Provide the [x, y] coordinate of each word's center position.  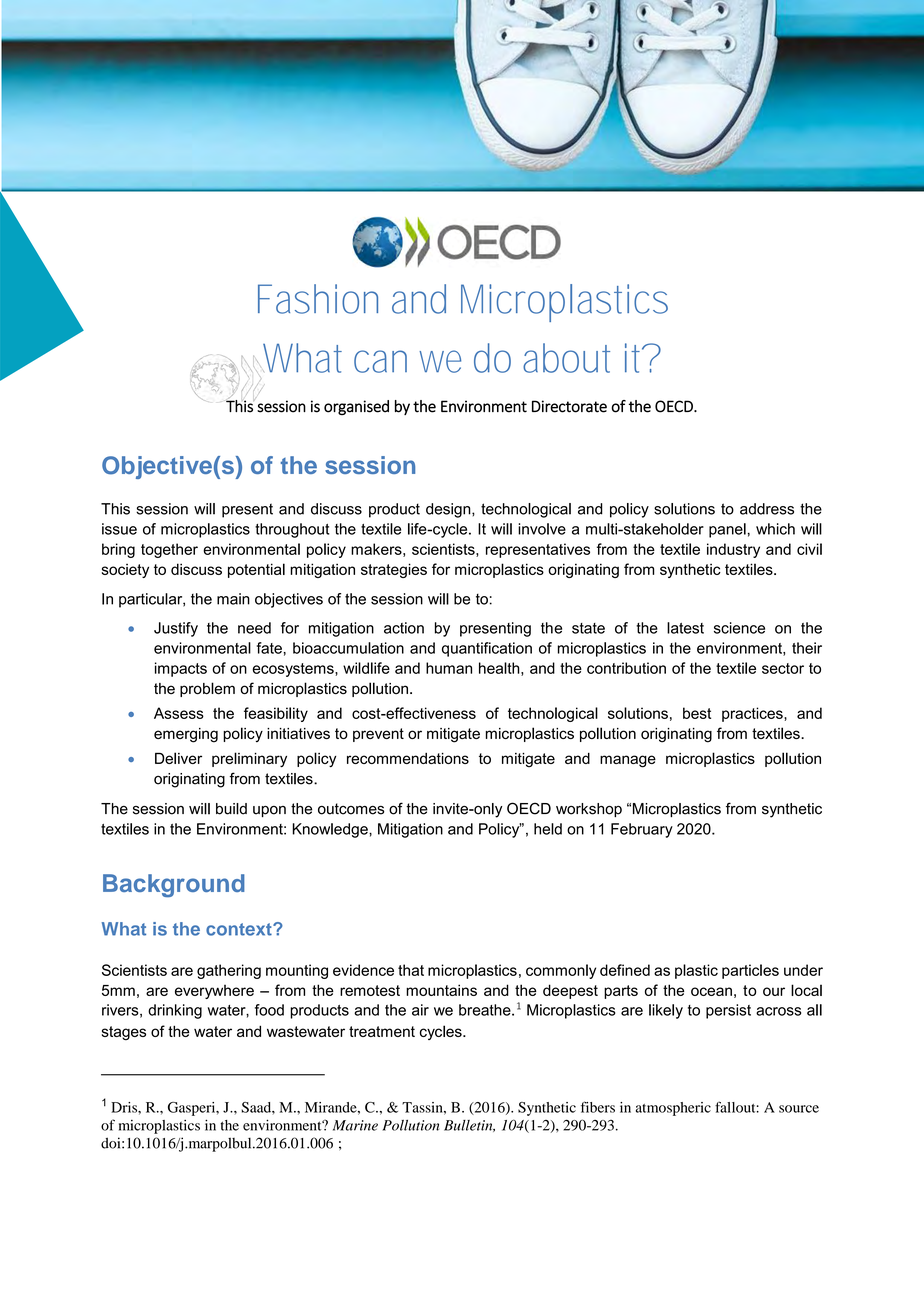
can [380, 361]
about [566, 358]
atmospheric [673, 1109]
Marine [355, 1125]
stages [124, 1033]
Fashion [318, 299]
